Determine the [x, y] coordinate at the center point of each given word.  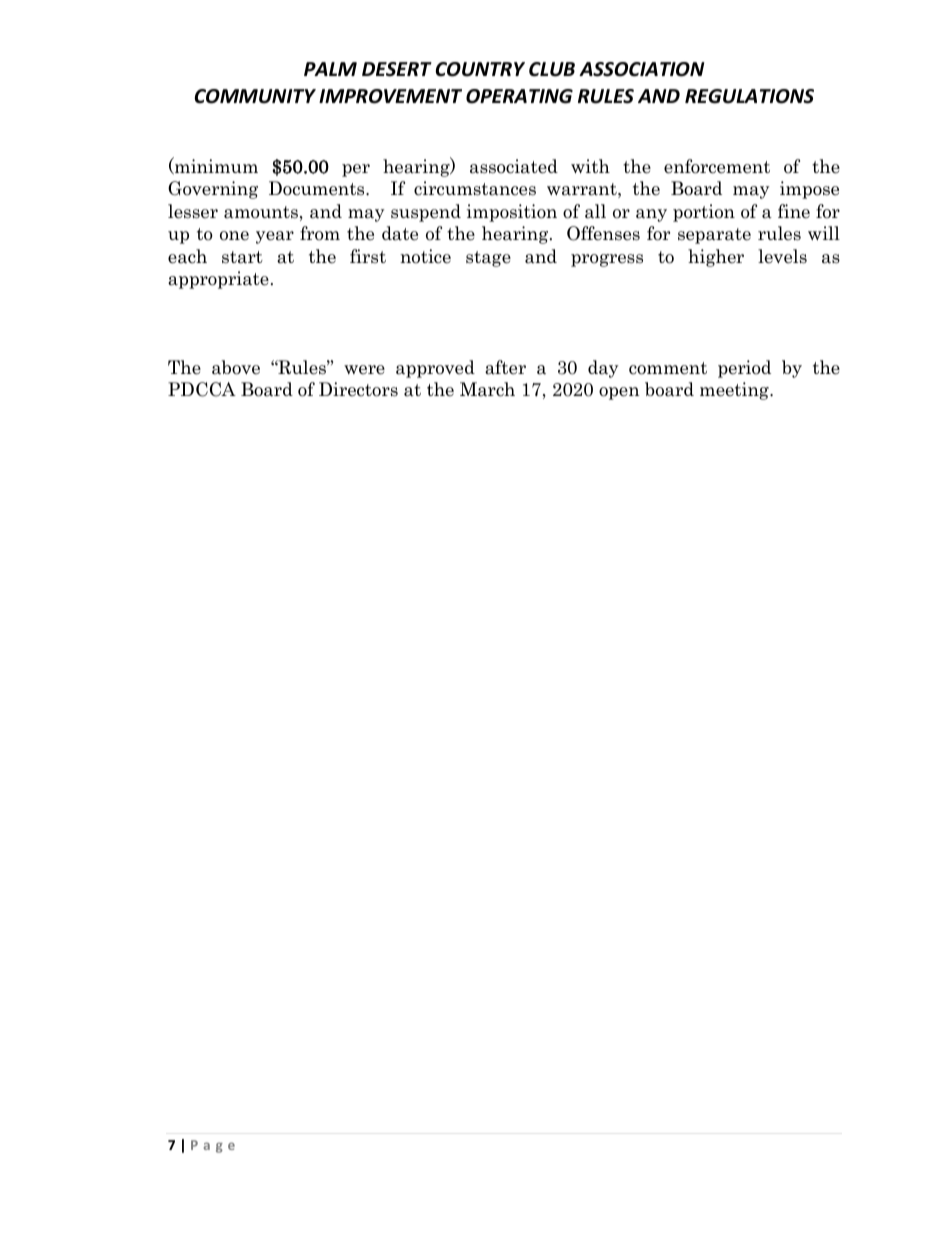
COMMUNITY [255, 96]
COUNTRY [480, 69]
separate [714, 236]
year [275, 237]
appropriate [218, 280]
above [236, 367]
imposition [512, 213]
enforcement [717, 166]
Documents [318, 188]
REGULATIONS [749, 96]
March [487, 389]
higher [716, 258]
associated [514, 166]
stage [488, 259]
